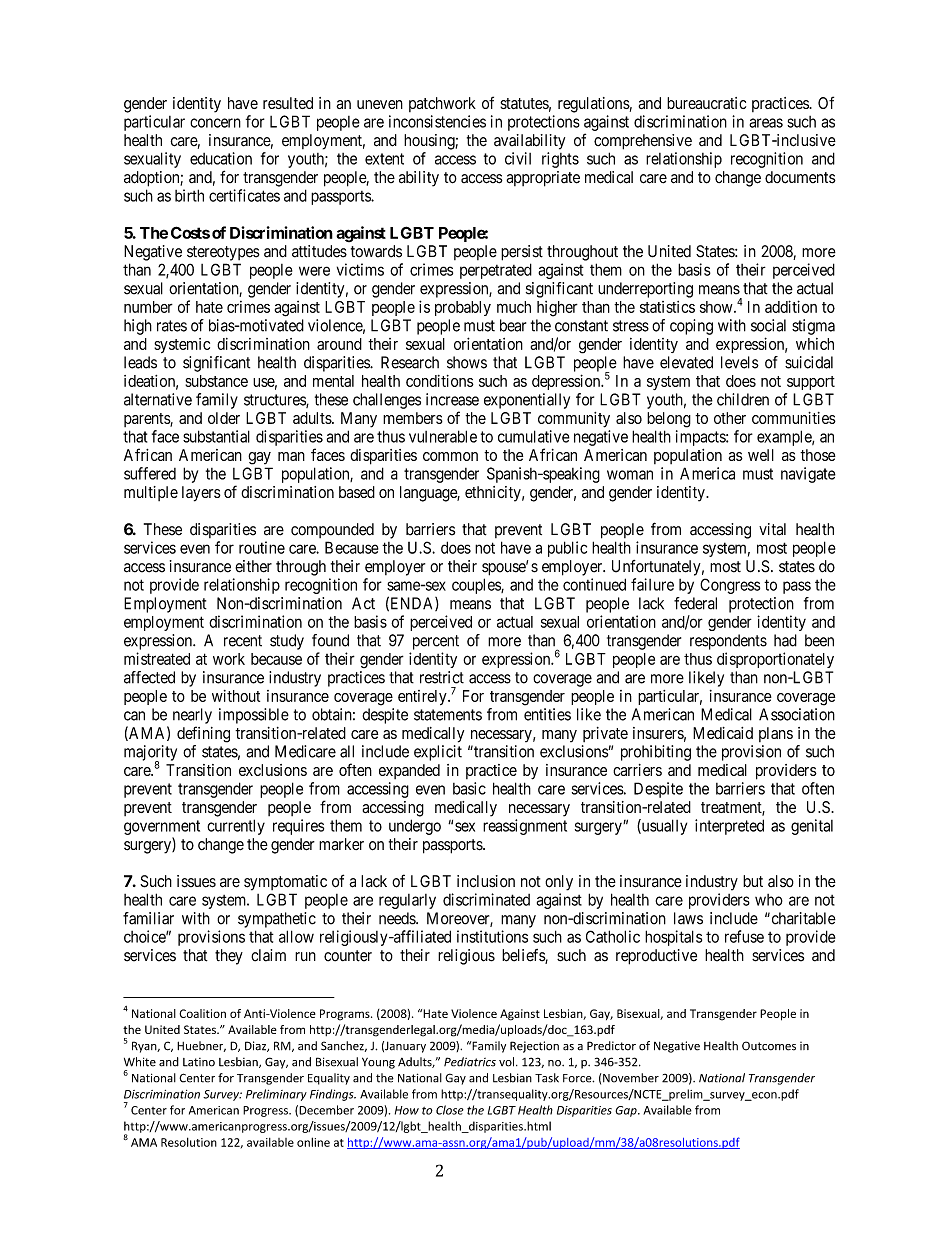 This image has height=1233, width=952. I want to click on Close, so click(450, 1110).
